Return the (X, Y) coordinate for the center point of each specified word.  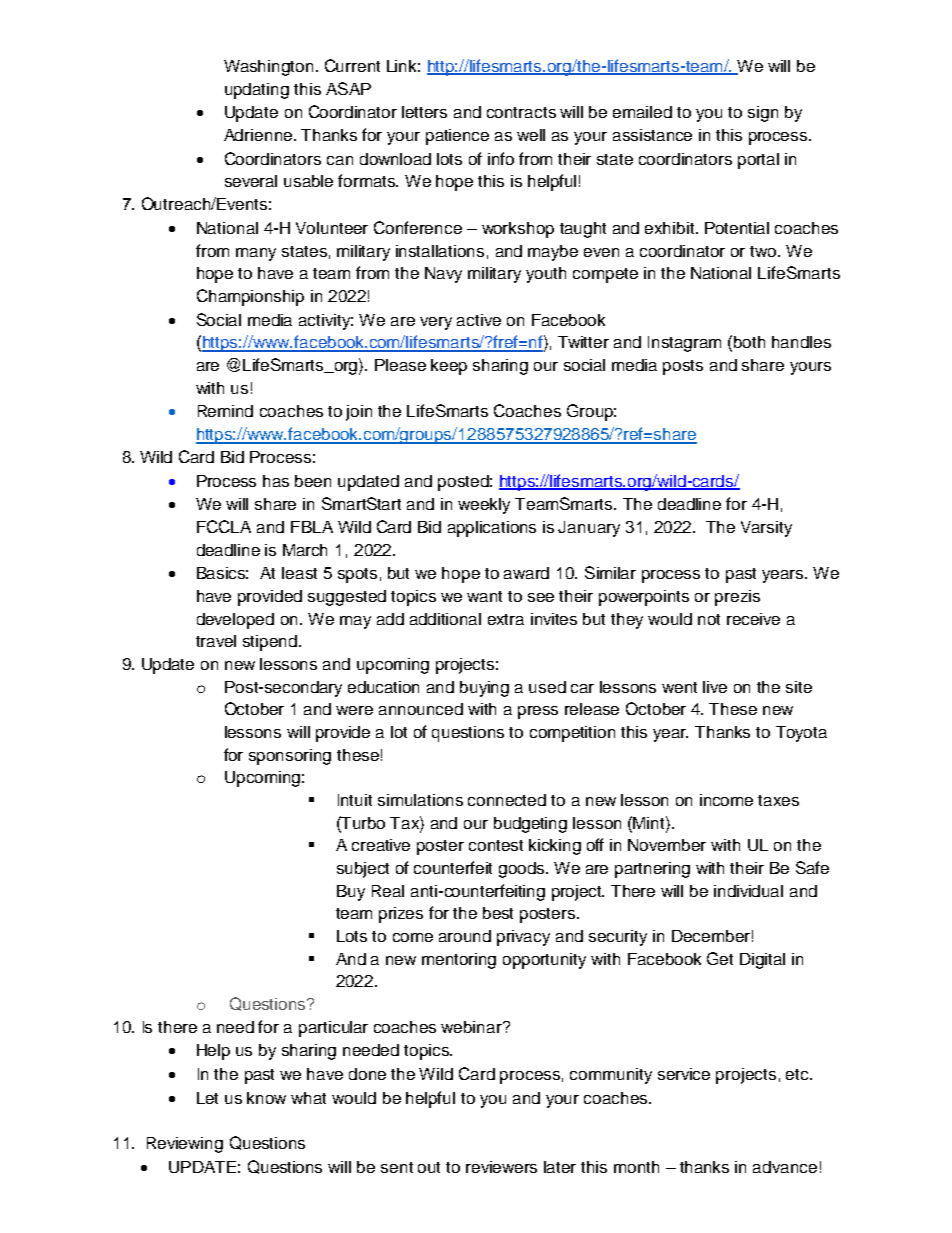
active (479, 320)
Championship (250, 297)
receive (753, 619)
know (266, 1098)
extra (506, 619)
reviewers (501, 1167)
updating (257, 91)
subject (363, 870)
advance (785, 1167)
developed (235, 621)
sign (763, 114)
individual (748, 891)
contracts (521, 112)
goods (523, 870)
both (749, 342)
